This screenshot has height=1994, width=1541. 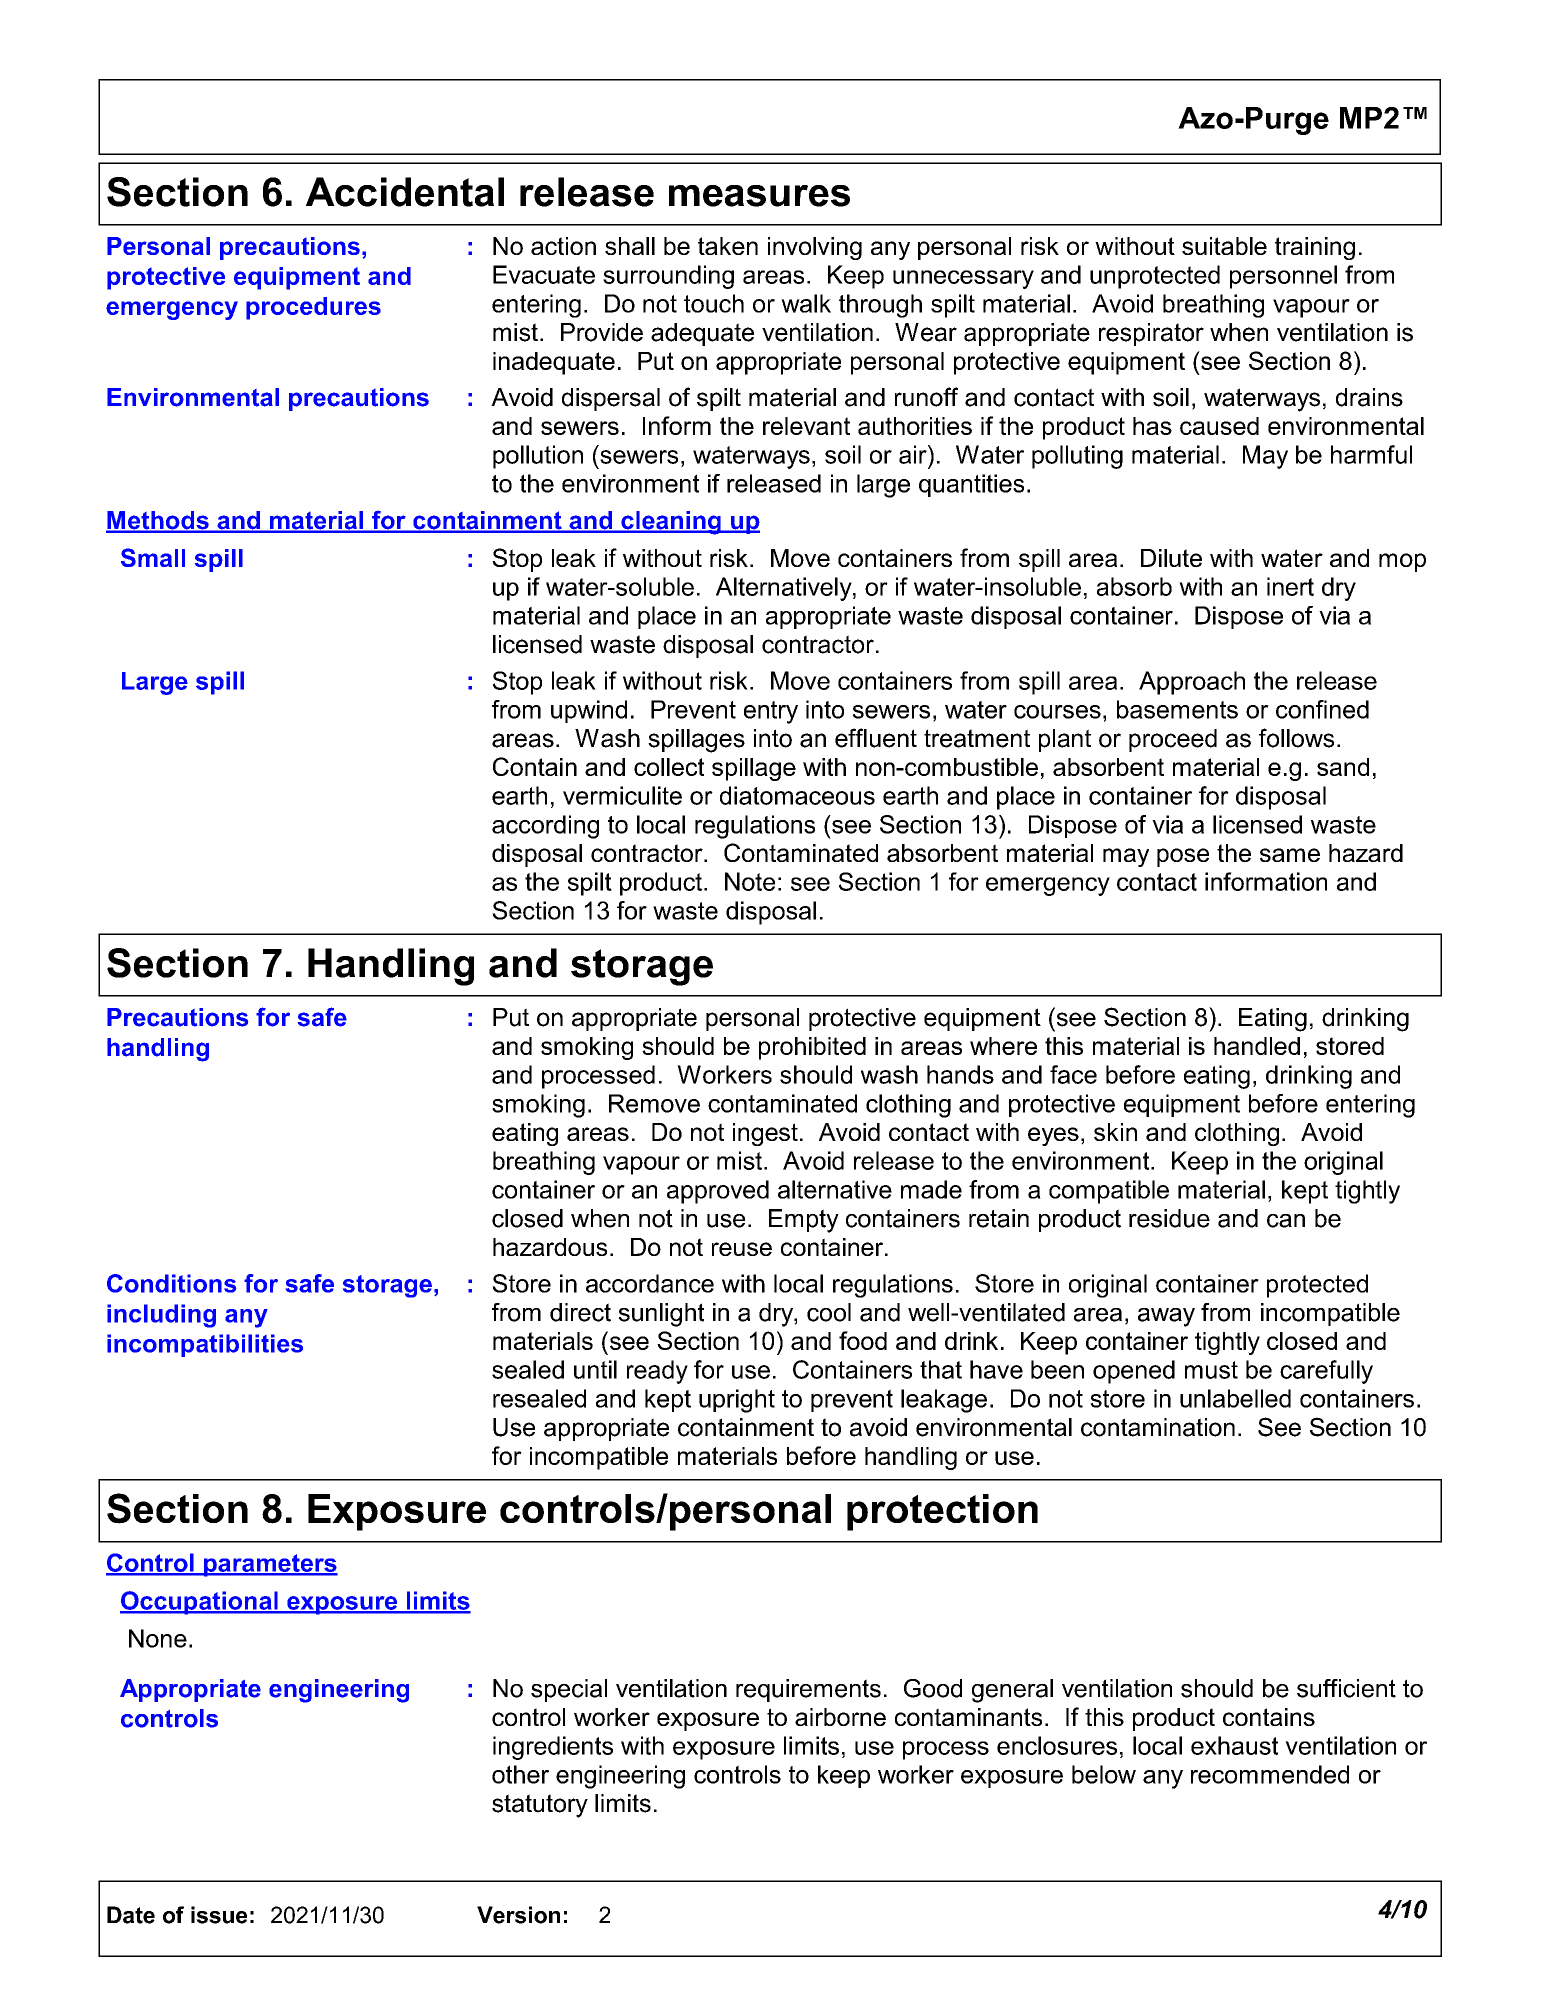 I want to click on according, so click(x=545, y=827).
